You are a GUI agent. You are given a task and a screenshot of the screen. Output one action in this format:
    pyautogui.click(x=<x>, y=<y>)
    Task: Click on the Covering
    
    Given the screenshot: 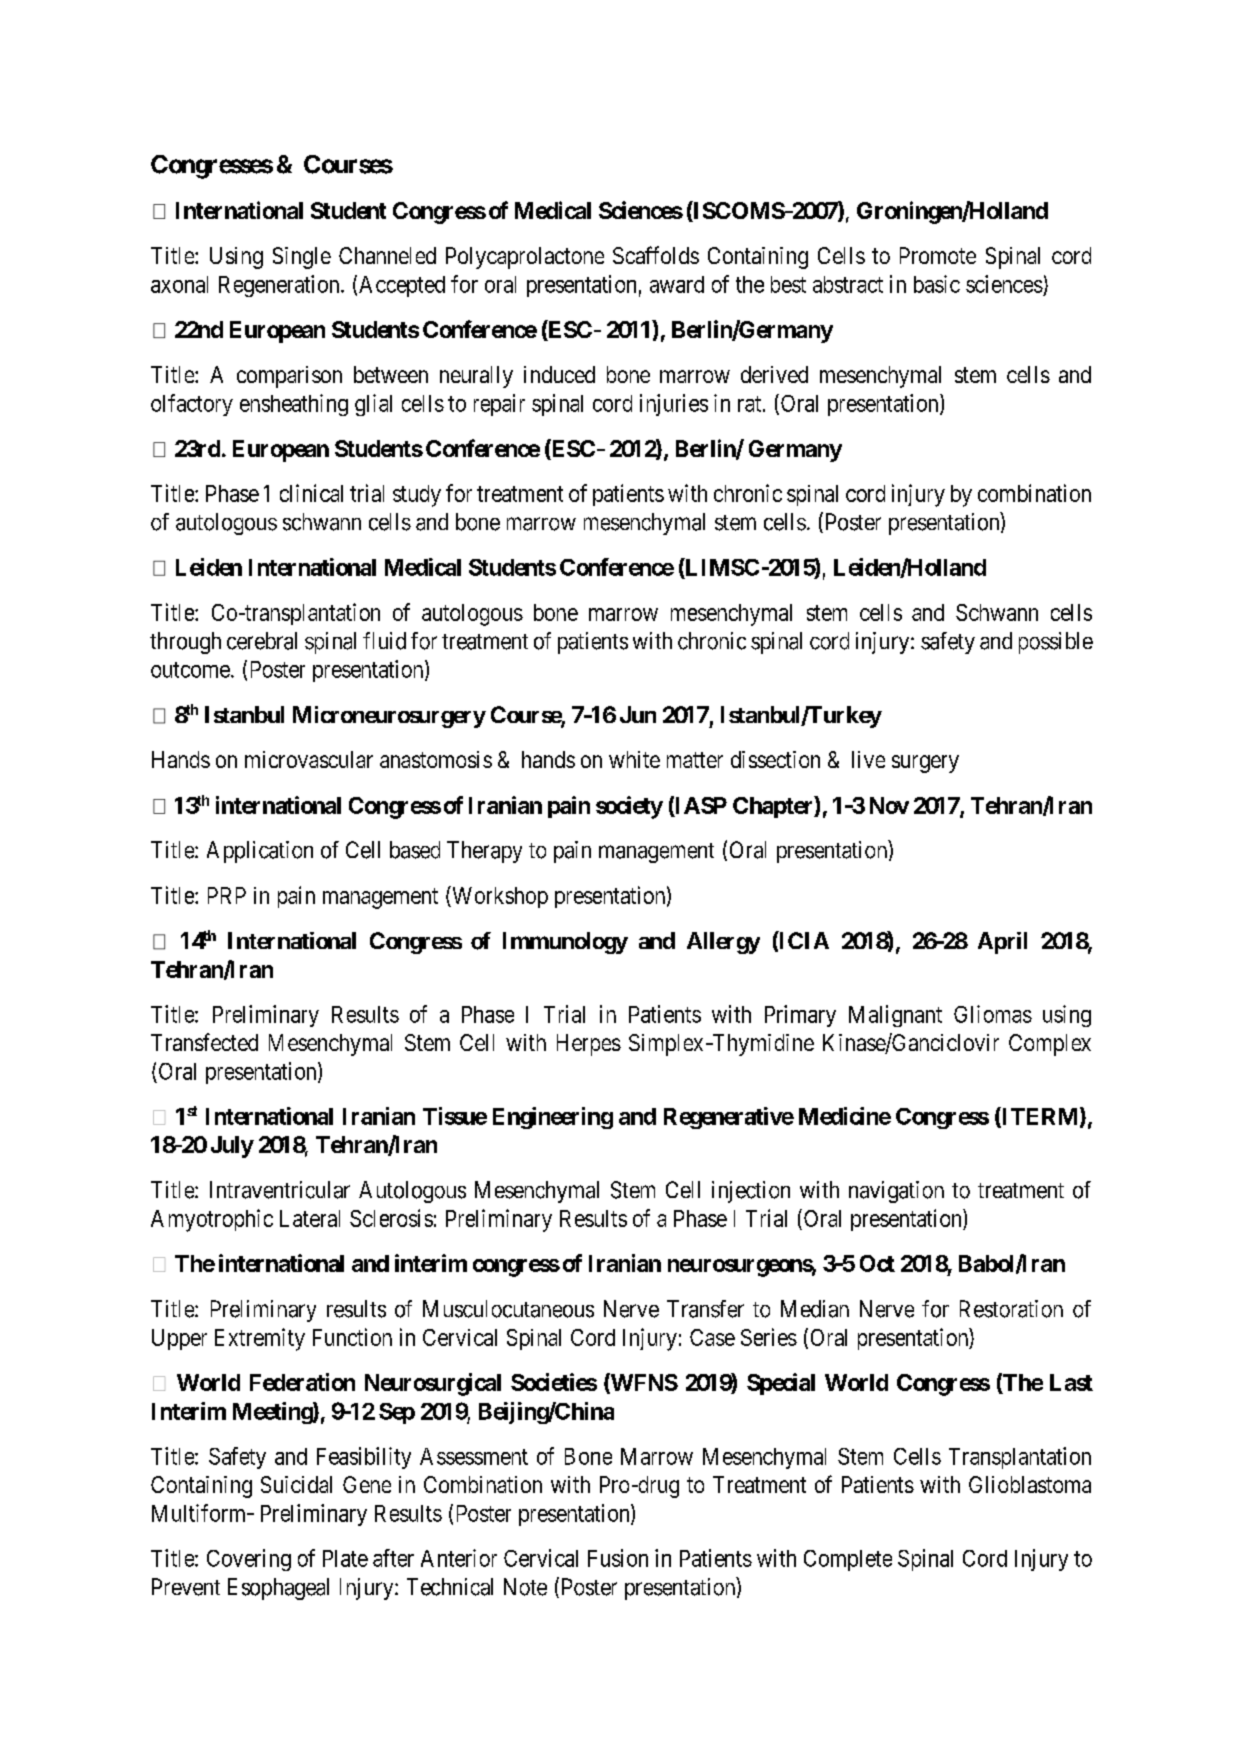 What is the action you would take?
    pyautogui.click(x=249, y=1560)
